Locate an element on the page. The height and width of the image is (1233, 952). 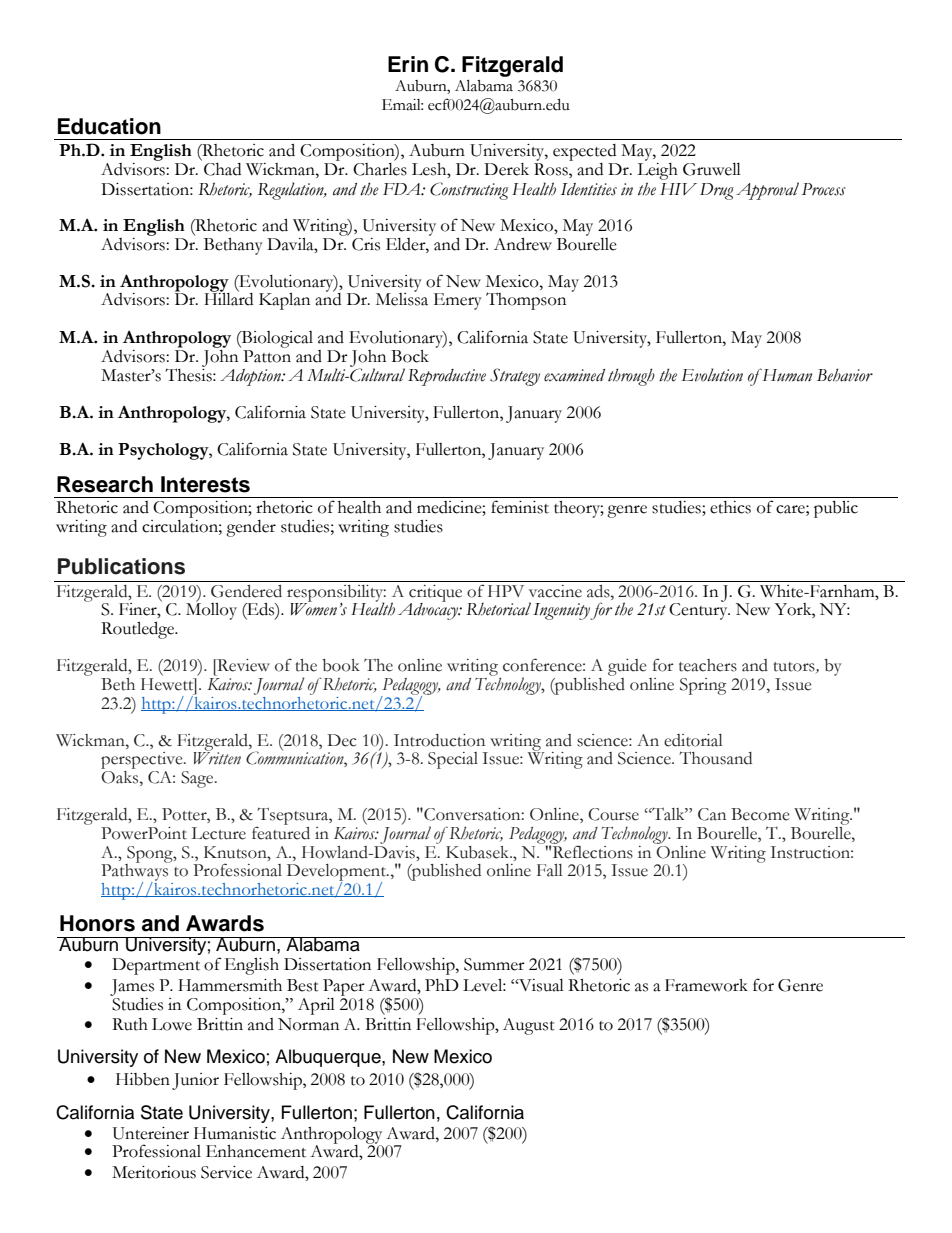
Education is located at coordinates (109, 126).
